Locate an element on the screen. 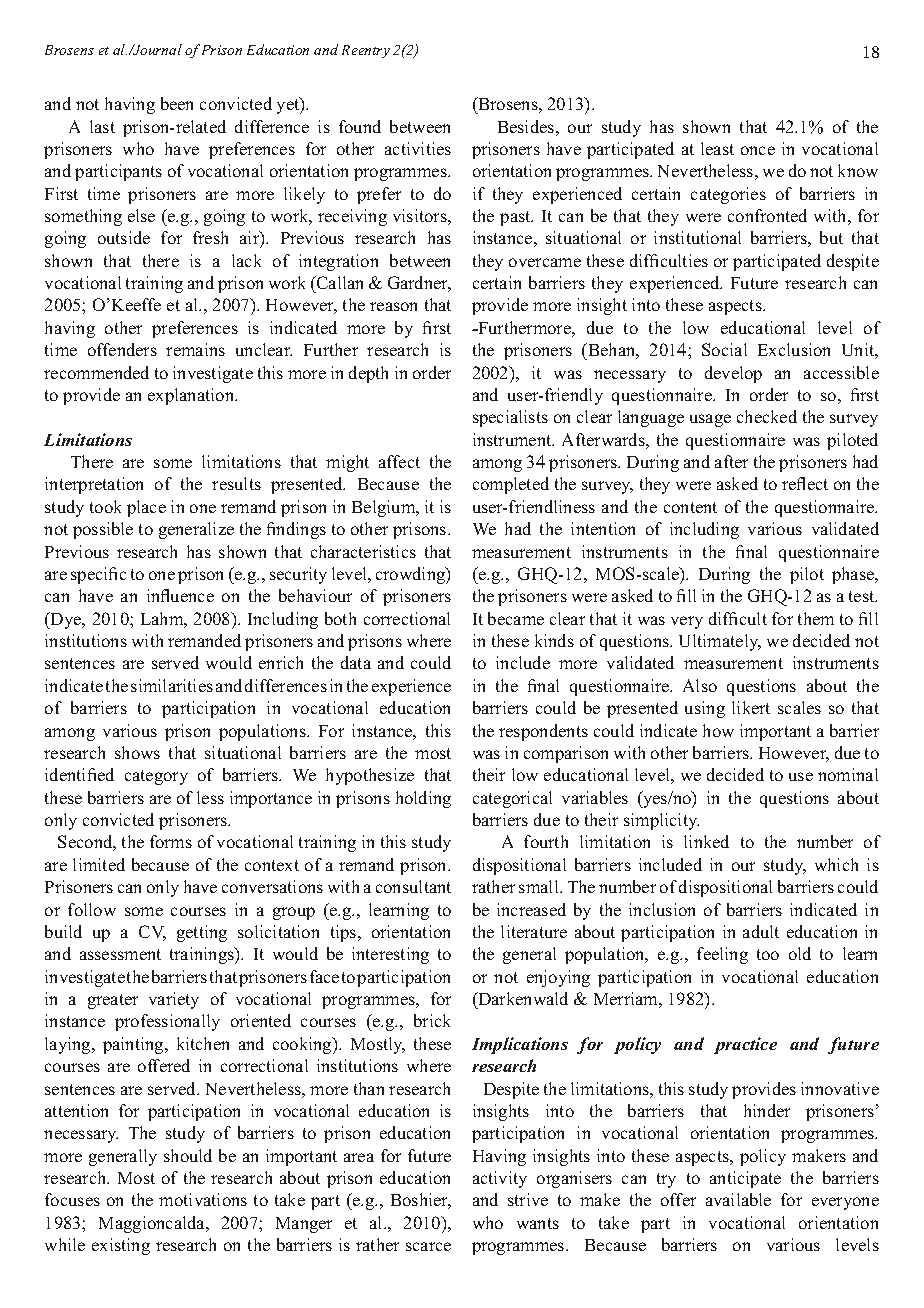 The height and width of the screenshot is (1308, 924). checked is located at coordinates (767, 416).
